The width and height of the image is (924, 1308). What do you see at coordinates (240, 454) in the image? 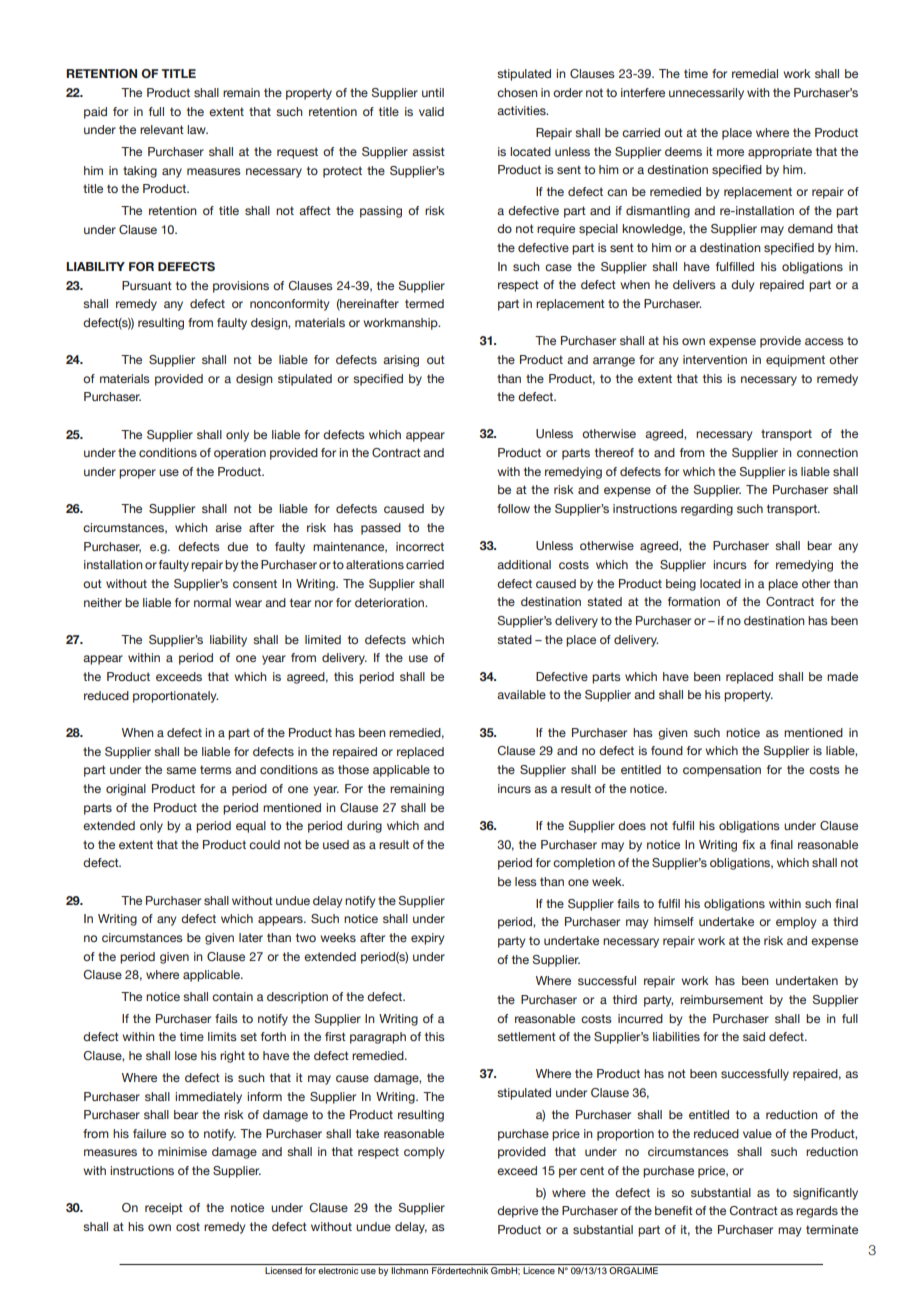
I see `operation` at bounding box center [240, 454].
